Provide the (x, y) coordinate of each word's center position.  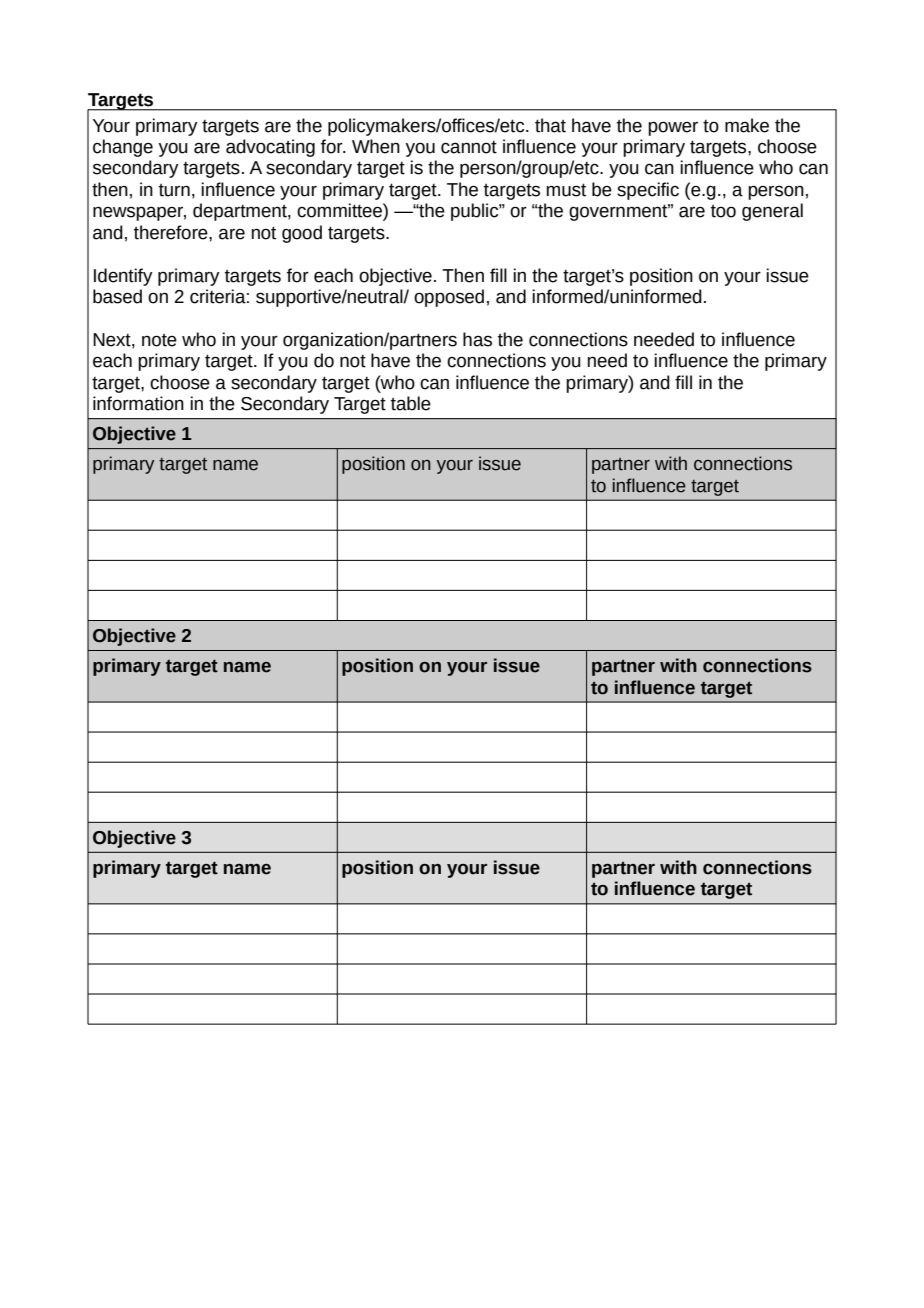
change (123, 148)
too (723, 211)
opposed (449, 298)
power (673, 128)
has (477, 339)
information (138, 403)
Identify (123, 277)
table (411, 403)
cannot (469, 147)
